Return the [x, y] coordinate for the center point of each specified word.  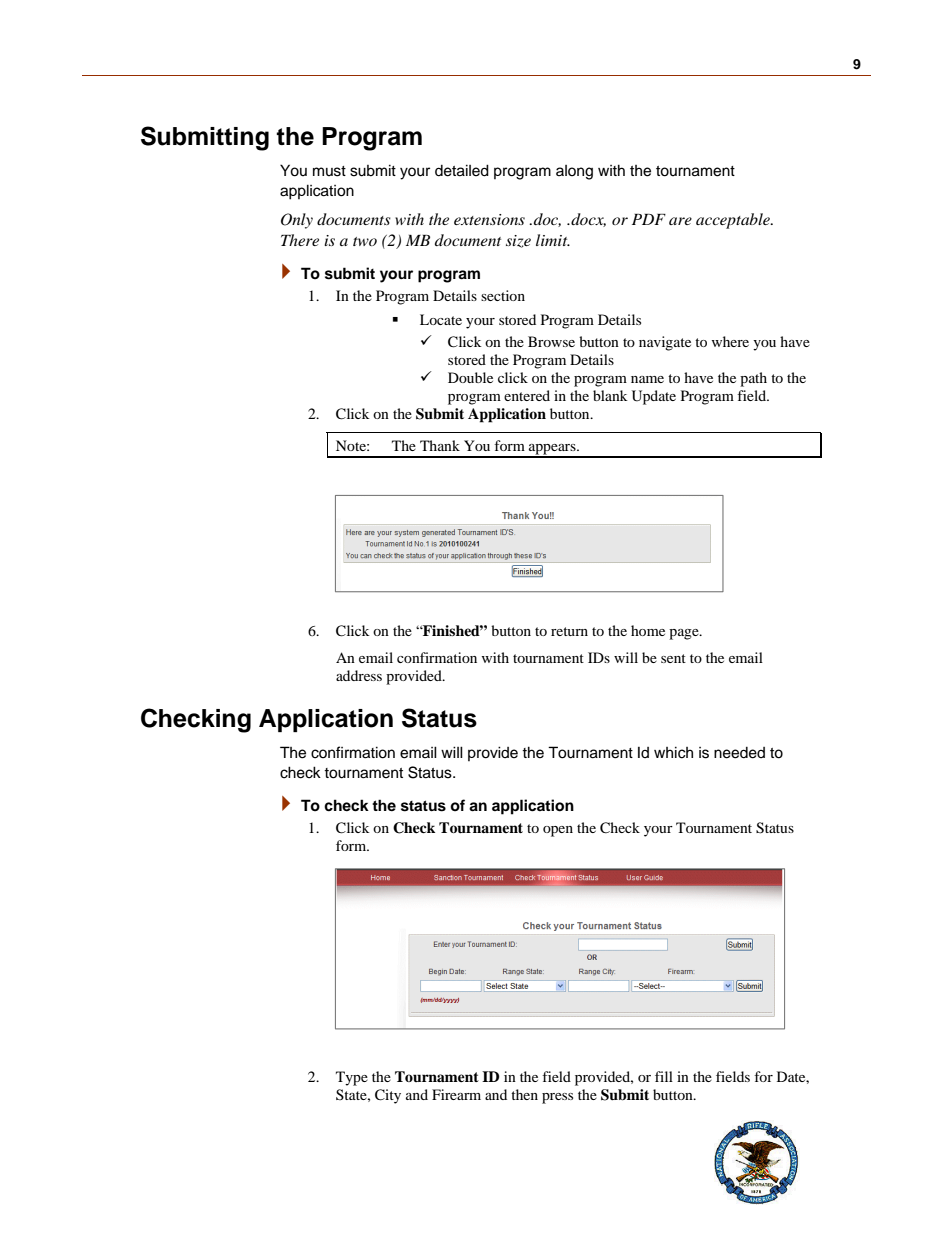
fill [664, 1076]
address [359, 675]
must [329, 171]
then [524, 1094]
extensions [489, 219]
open [558, 831]
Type [352, 1078]
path [753, 379]
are [680, 221]
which [673, 752]
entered [527, 395]
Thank [440, 445]
